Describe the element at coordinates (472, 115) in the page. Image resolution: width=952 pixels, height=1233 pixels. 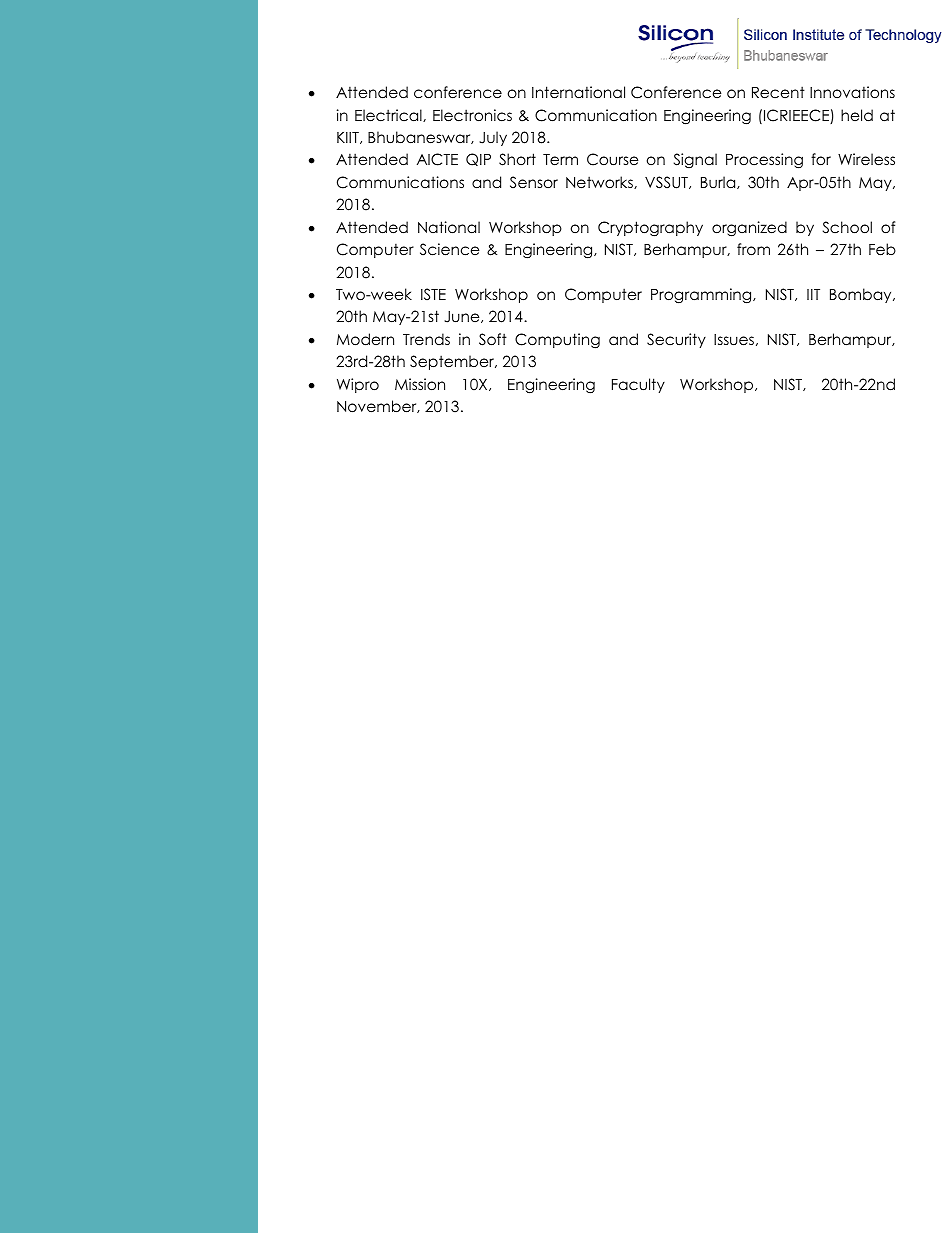
I see `Electronics` at that location.
